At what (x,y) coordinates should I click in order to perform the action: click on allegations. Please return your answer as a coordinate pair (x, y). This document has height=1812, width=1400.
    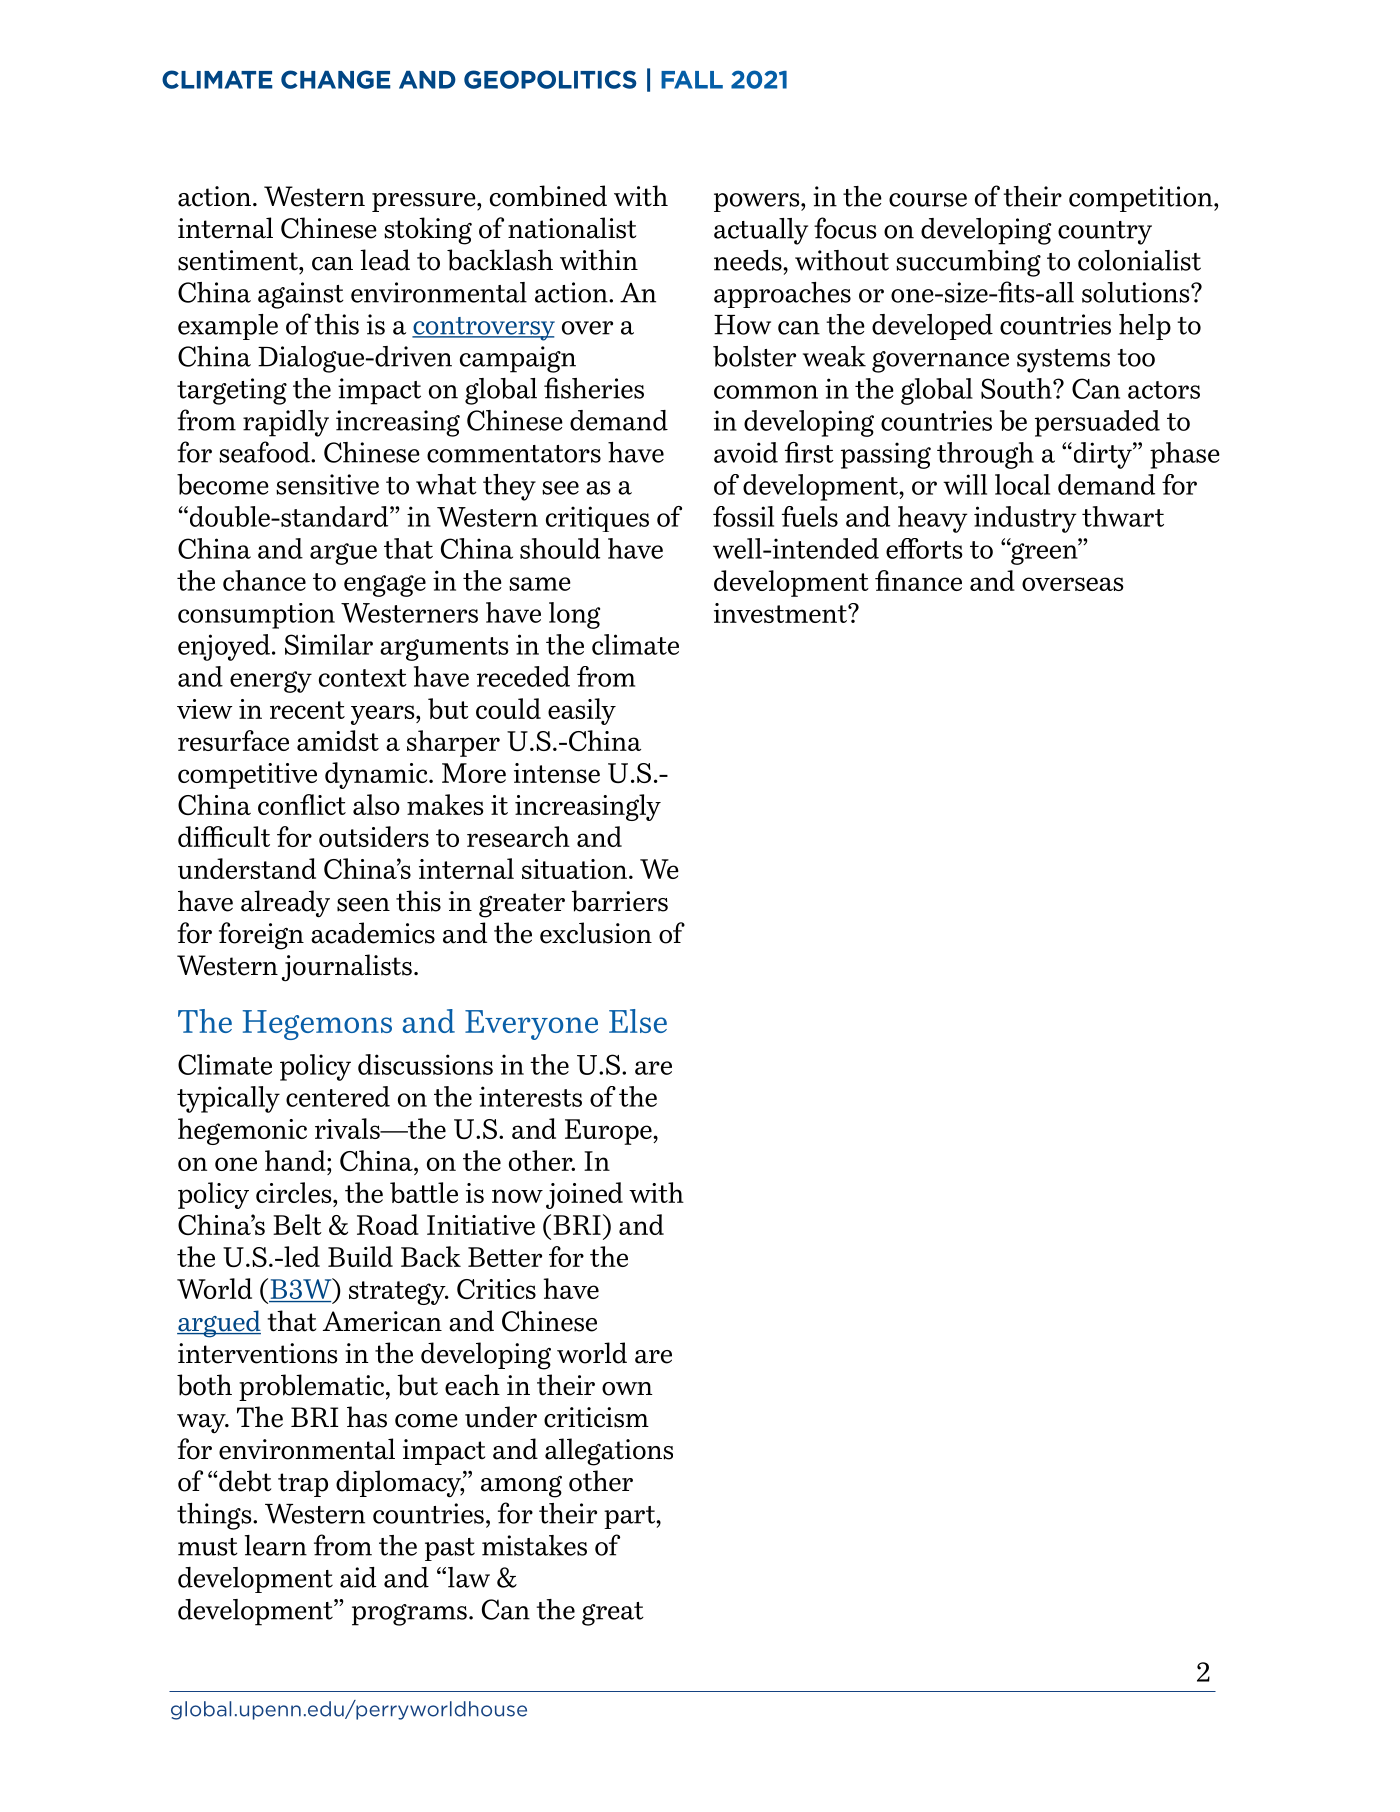
    Looking at the image, I should click on (609, 1452).
